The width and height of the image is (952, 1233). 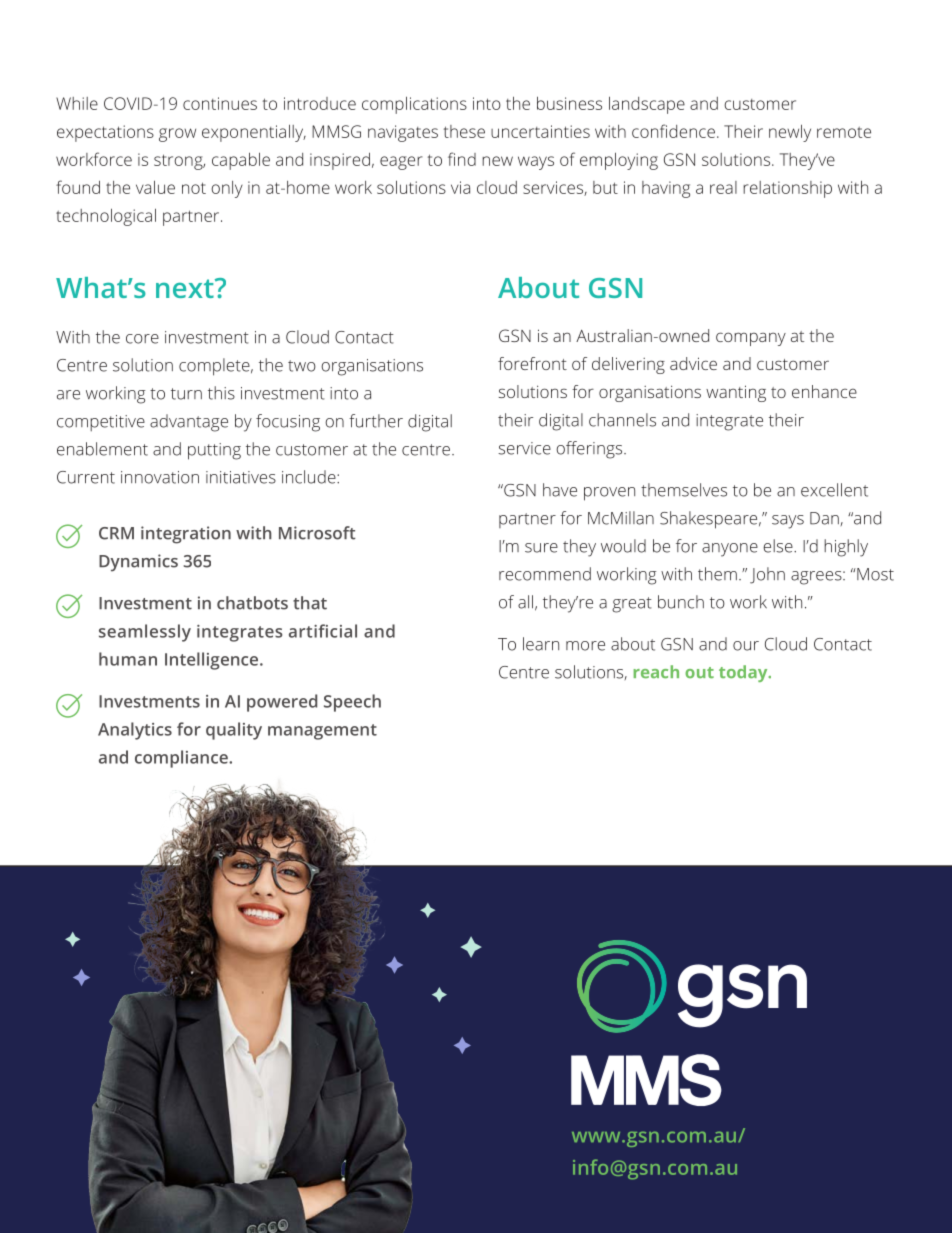 What do you see at coordinates (177, 135) in the image?
I see `grow` at bounding box center [177, 135].
